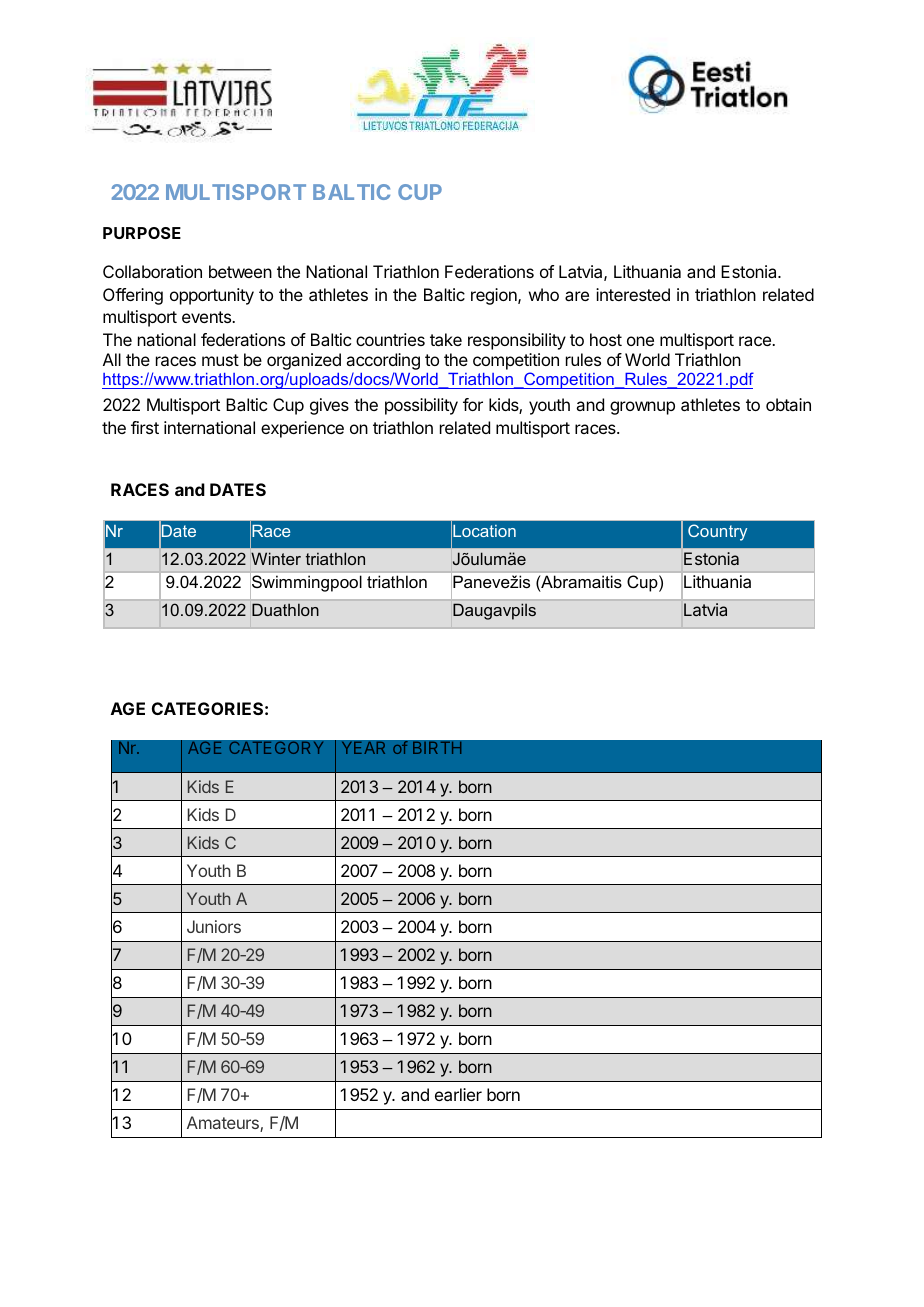  Describe the element at coordinates (152, 271) in the screenshot. I see `Collaboration` at that location.
